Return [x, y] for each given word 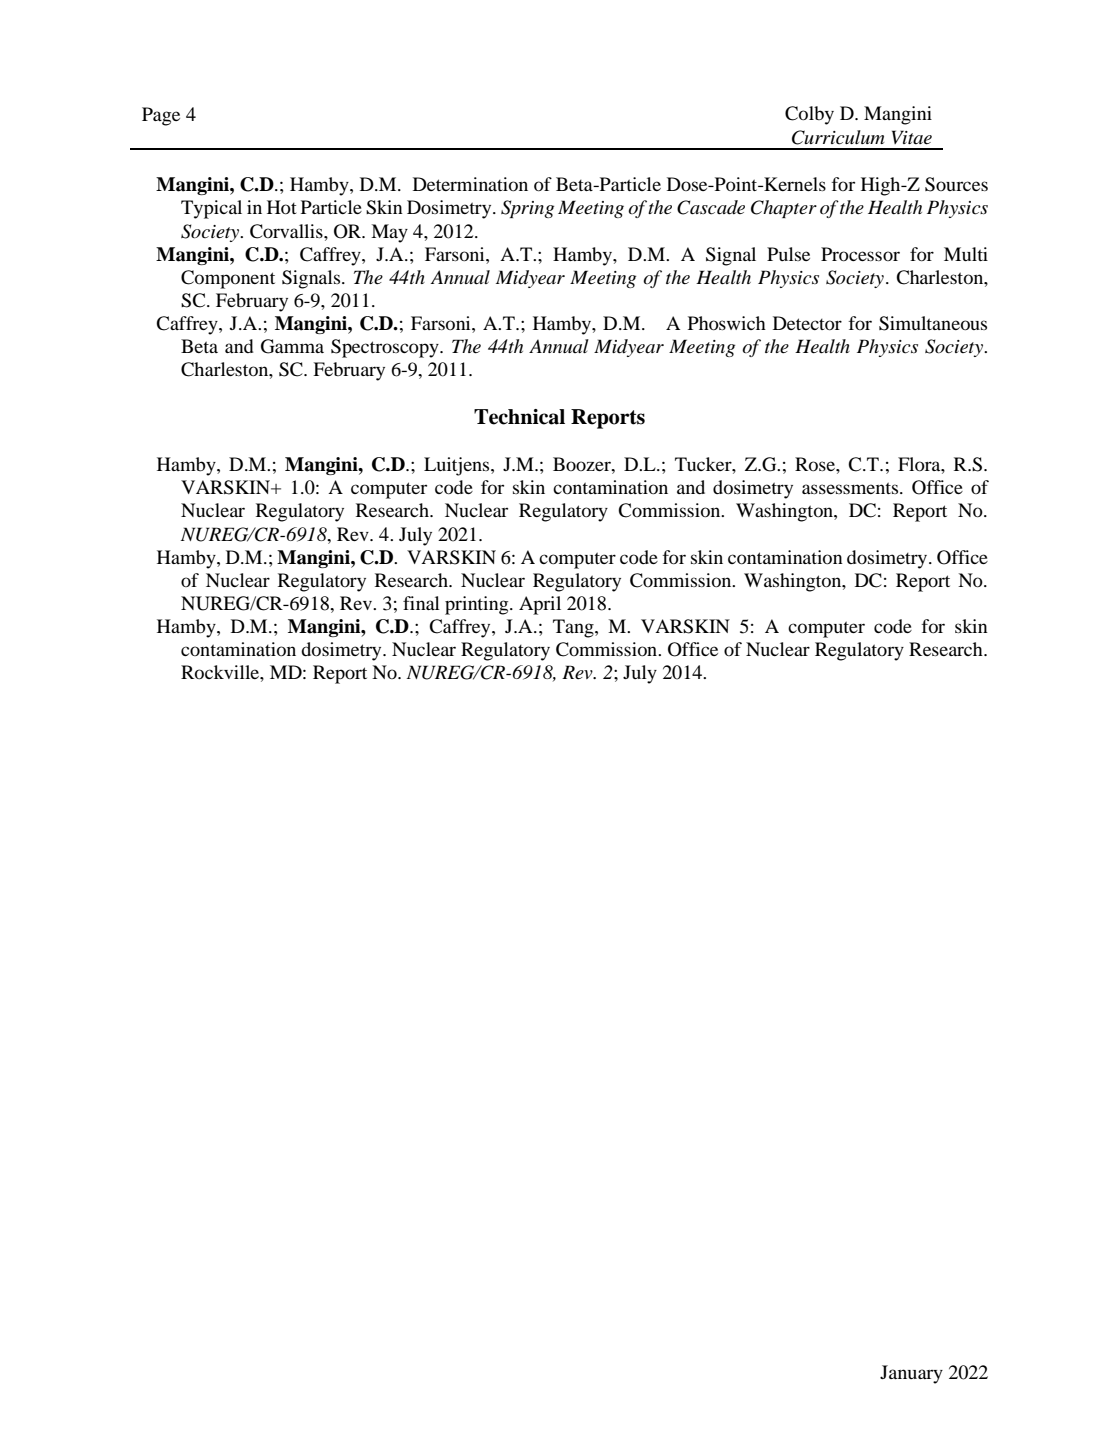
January [911, 1374]
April [540, 605]
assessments [851, 488]
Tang [574, 628]
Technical [519, 417]
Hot [282, 207]
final [421, 603]
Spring [527, 209]
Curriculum [838, 137]
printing [478, 605]
